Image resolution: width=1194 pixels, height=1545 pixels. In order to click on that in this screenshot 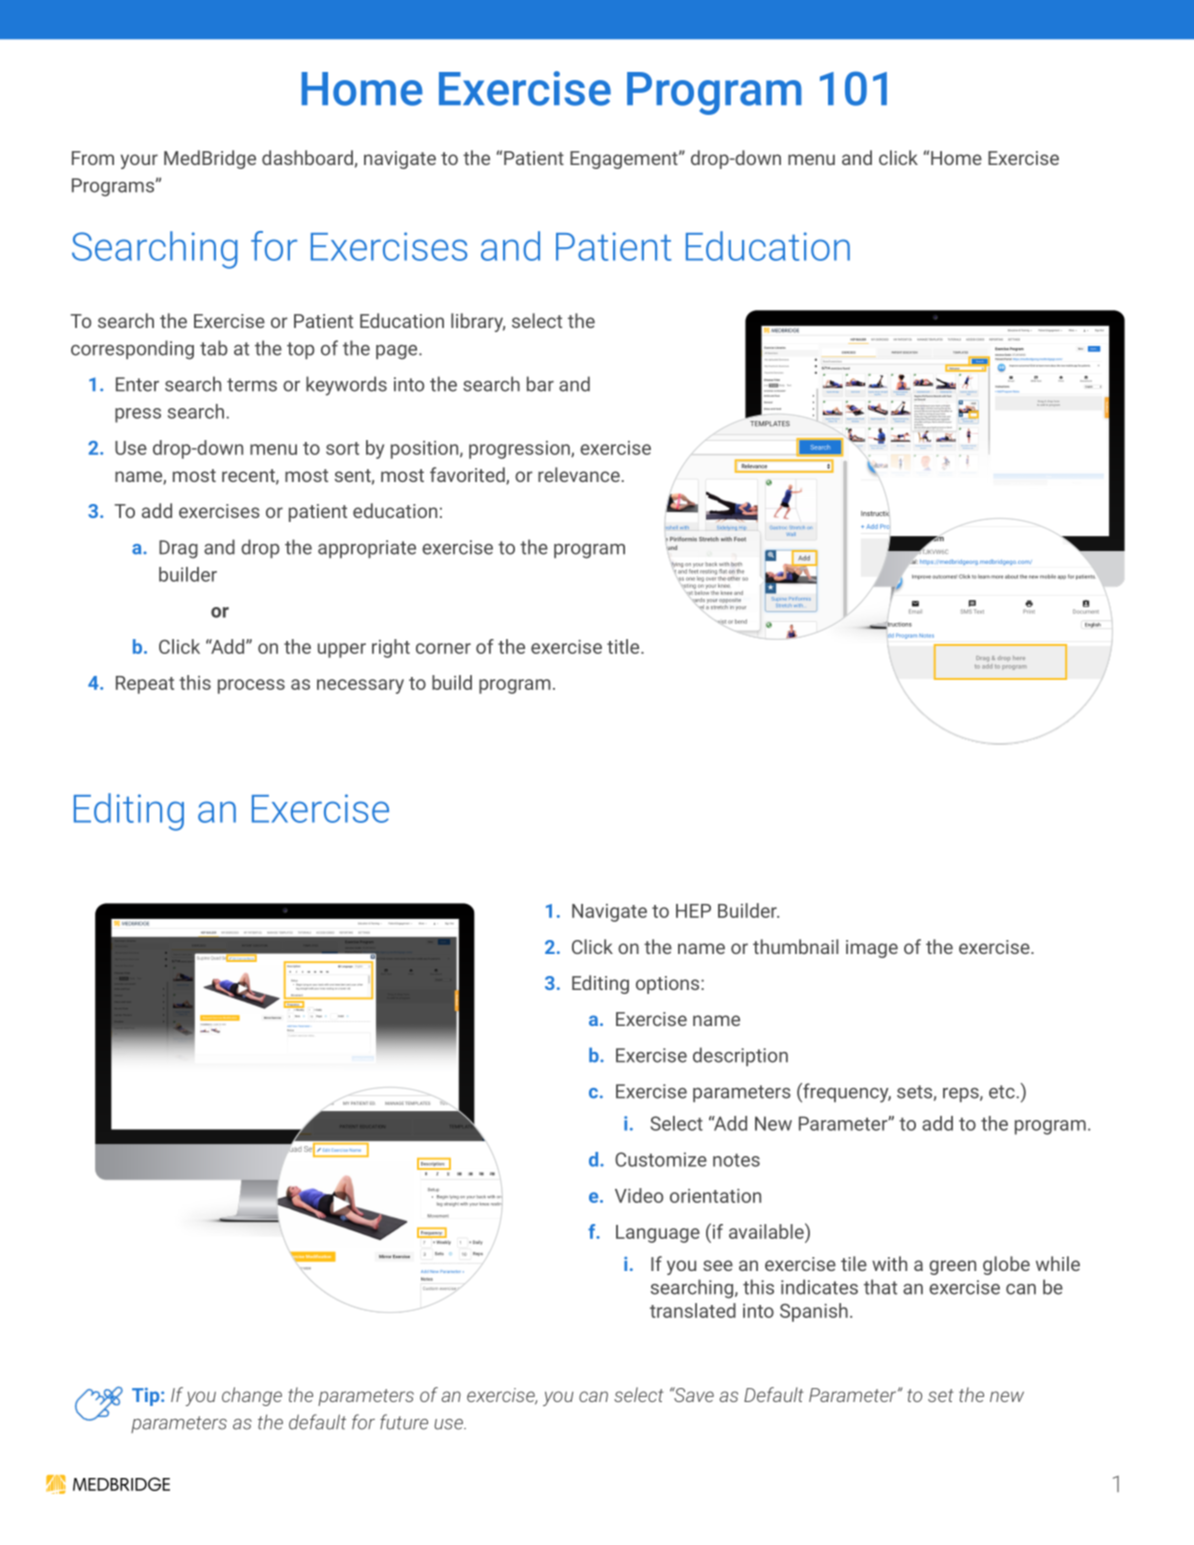, I will do `click(880, 1287)`.
